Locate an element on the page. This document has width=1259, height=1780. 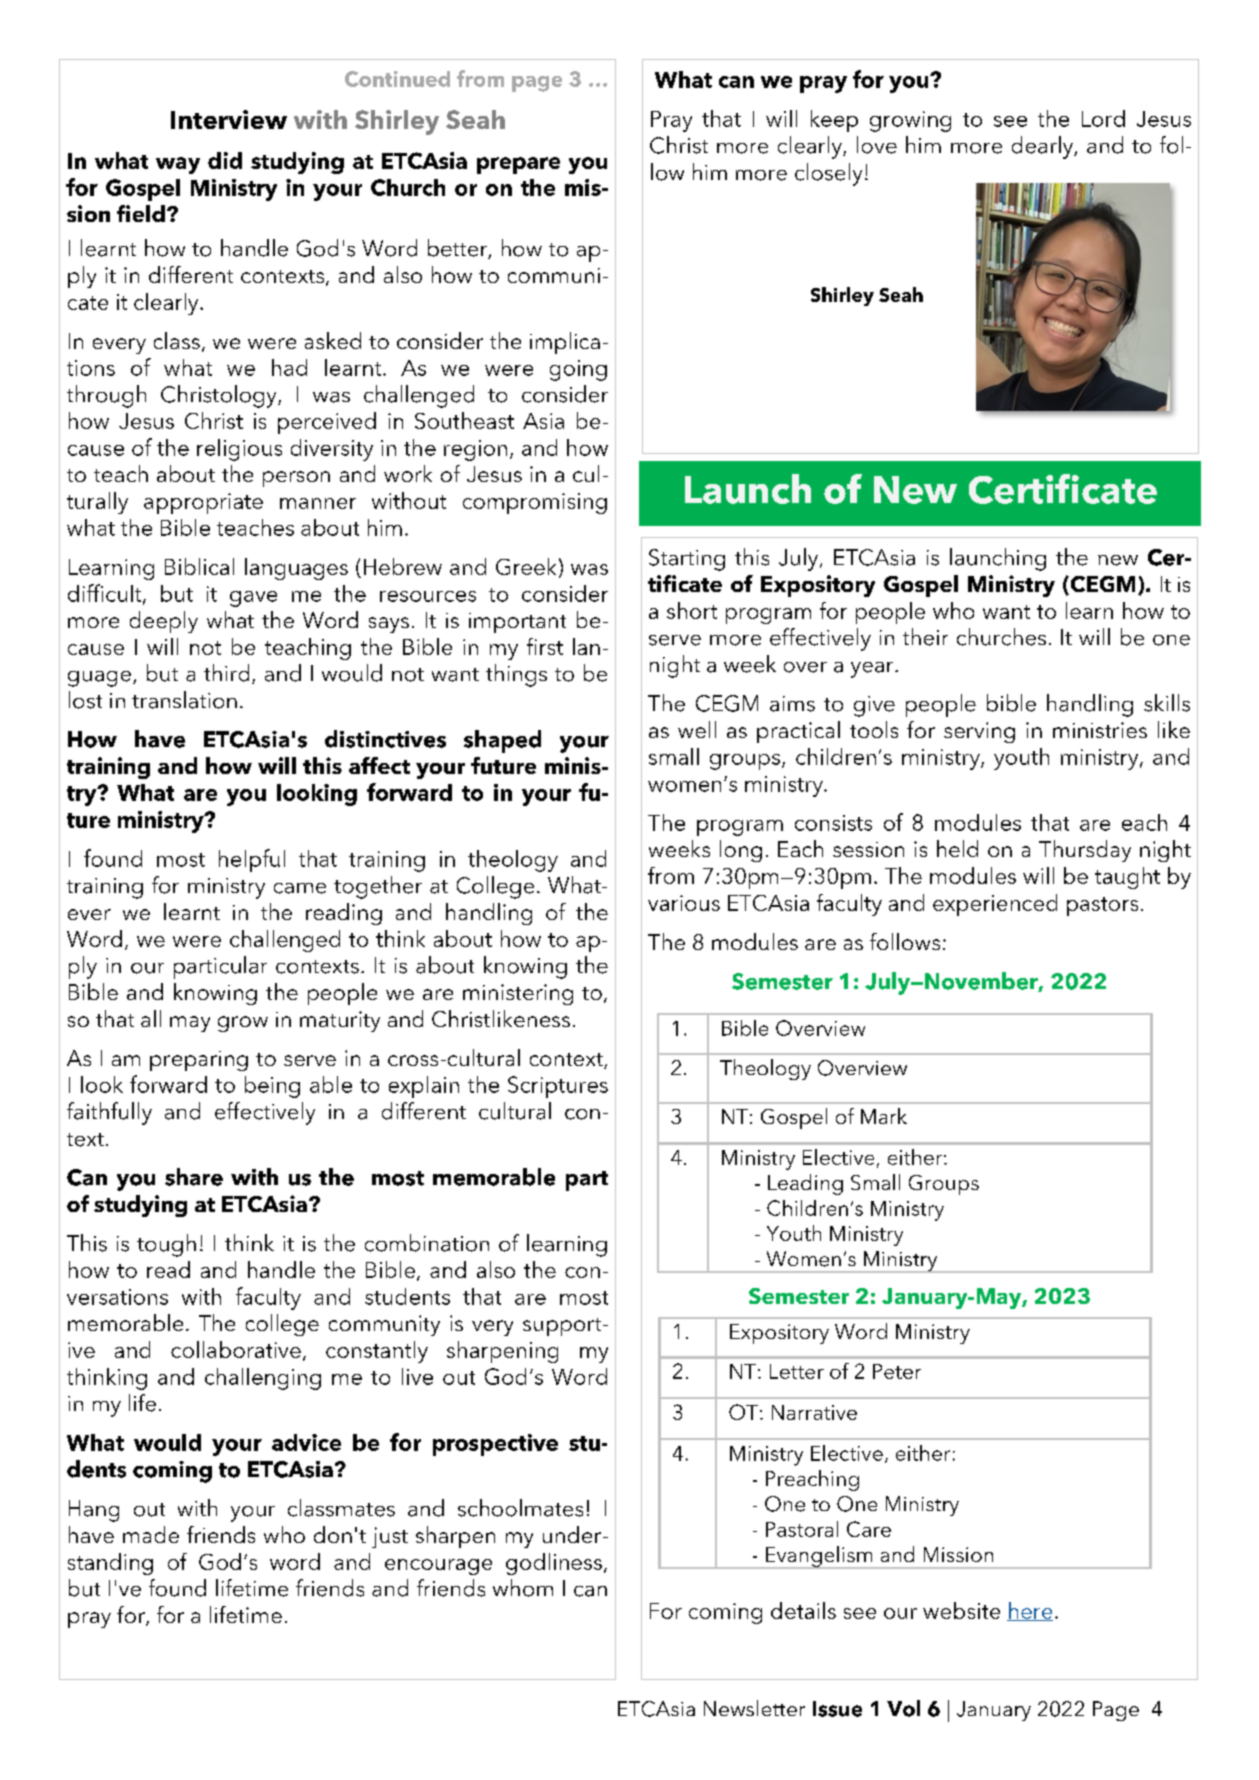
made is located at coordinates (151, 1534).
